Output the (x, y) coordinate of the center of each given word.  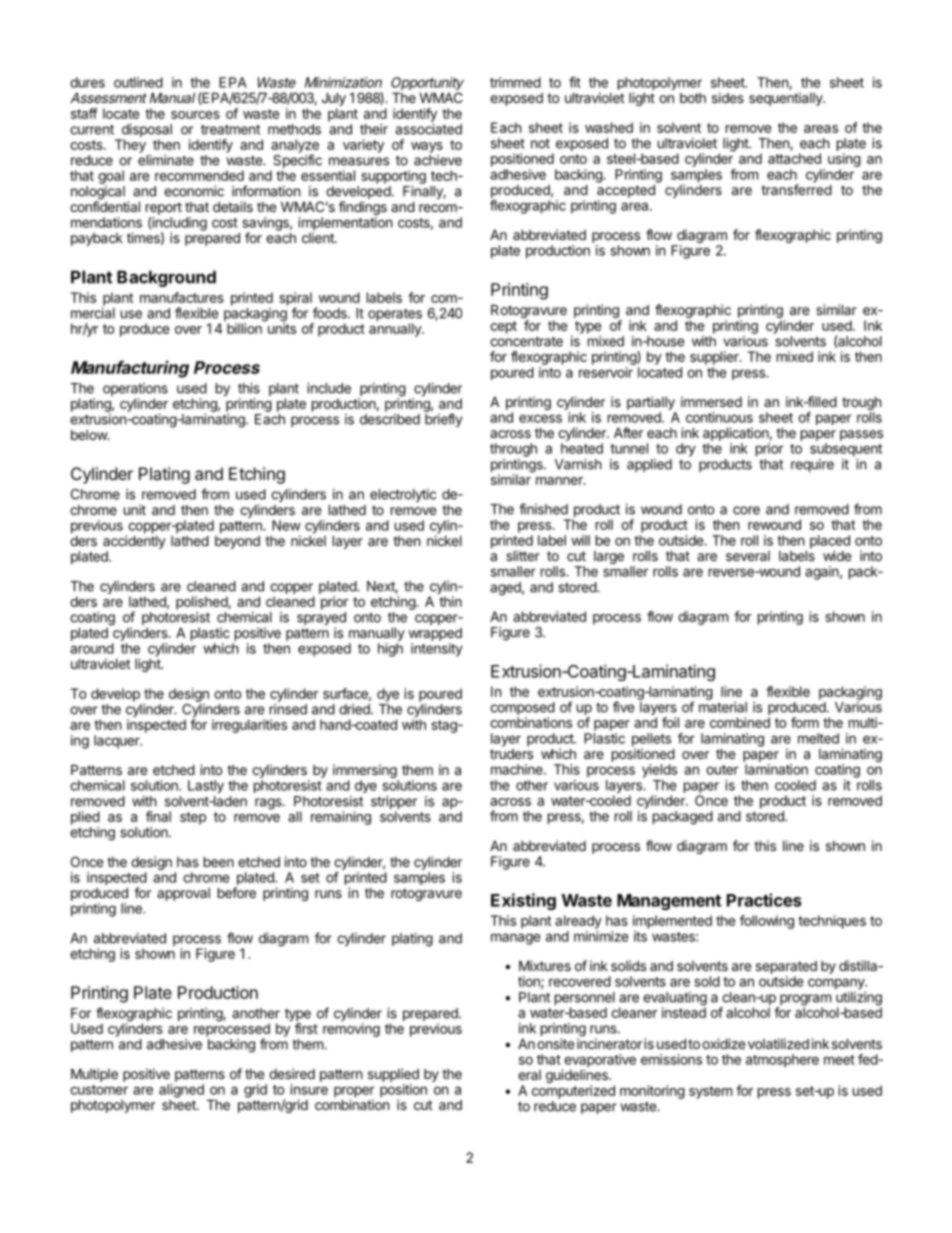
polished (202, 603)
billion (244, 328)
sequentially (787, 99)
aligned (181, 1091)
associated (428, 129)
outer (722, 770)
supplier (715, 358)
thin (450, 601)
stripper (394, 804)
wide (837, 555)
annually (396, 330)
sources (195, 115)
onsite (555, 1043)
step (193, 818)
